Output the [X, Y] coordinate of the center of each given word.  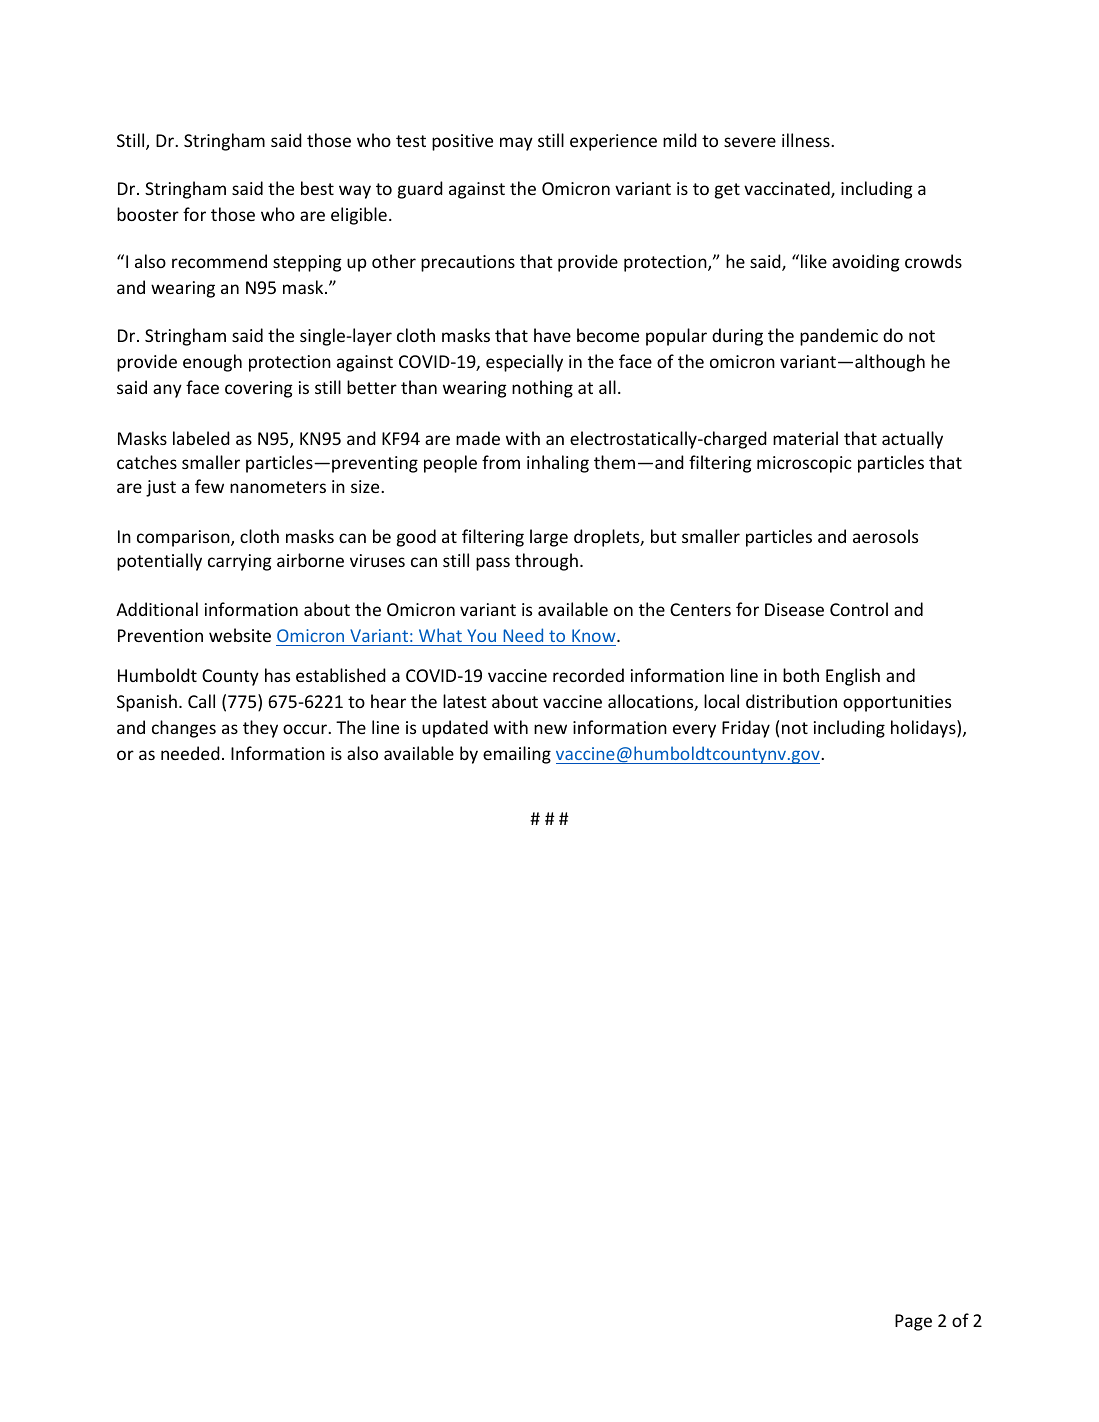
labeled [201, 438]
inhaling [558, 464]
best [317, 188]
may [516, 144]
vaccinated [788, 189]
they [260, 729]
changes [184, 729]
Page [913, 1322]
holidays [924, 729]
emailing [517, 755]
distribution [791, 701]
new [550, 729]
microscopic [804, 464]
